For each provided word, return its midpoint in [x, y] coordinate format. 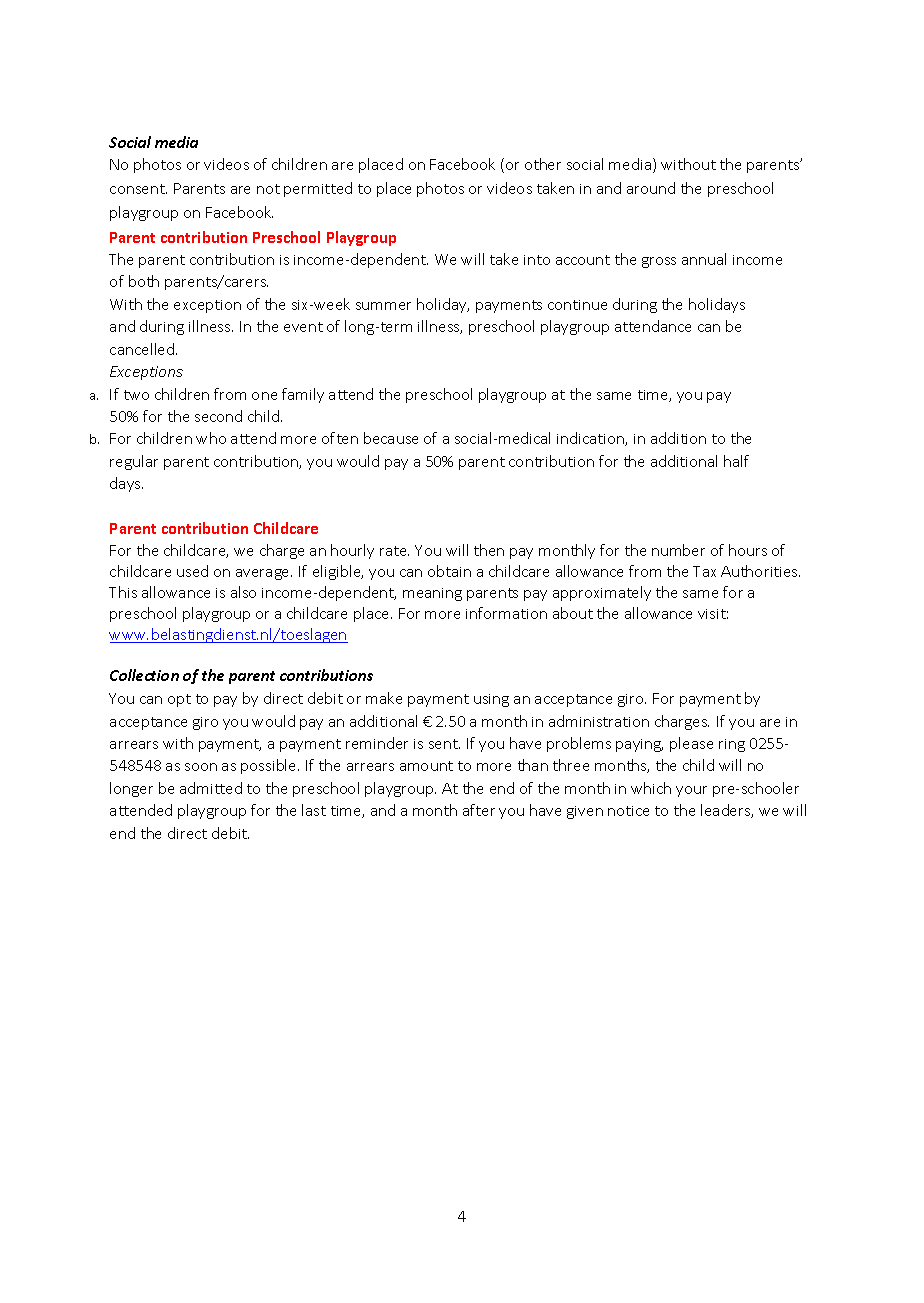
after [479, 810]
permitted [318, 189]
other [543, 164]
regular [134, 462]
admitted [211, 788]
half [736, 461]
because [391, 438]
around [651, 188]
